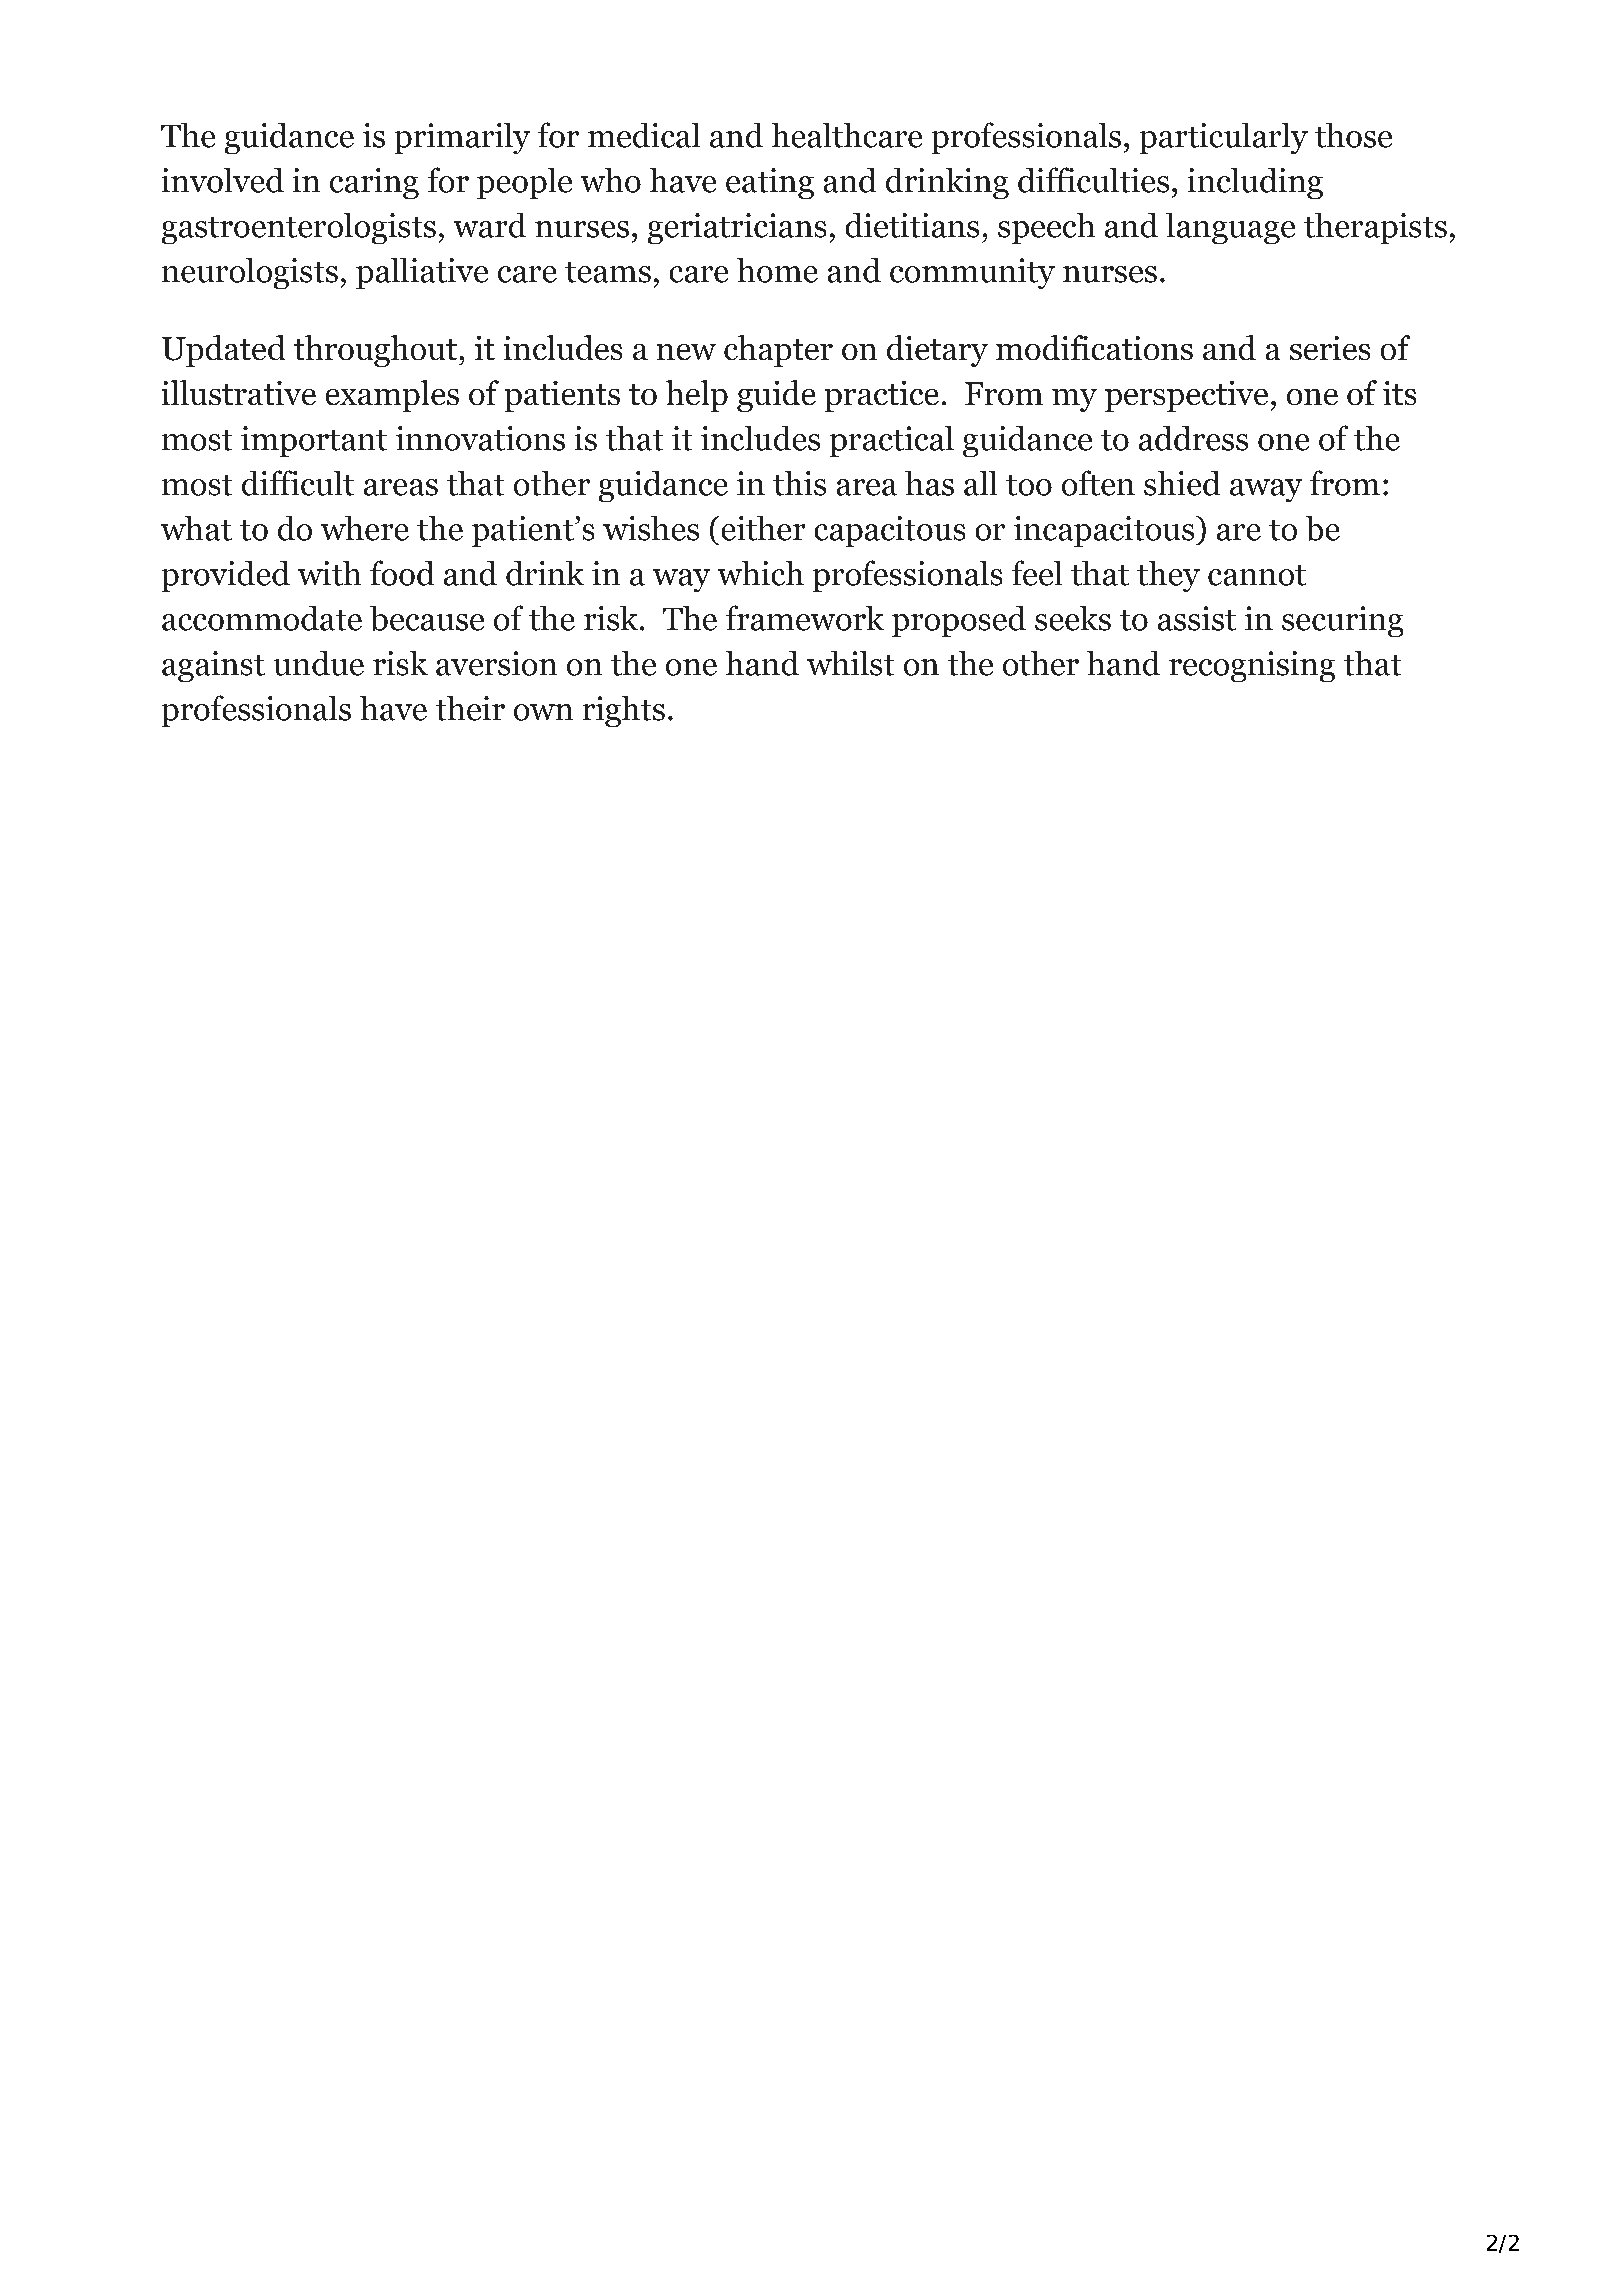  What do you see at coordinates (778, 351) in the screenshot?
I see `chapter` at bounding box center [778, 351].
